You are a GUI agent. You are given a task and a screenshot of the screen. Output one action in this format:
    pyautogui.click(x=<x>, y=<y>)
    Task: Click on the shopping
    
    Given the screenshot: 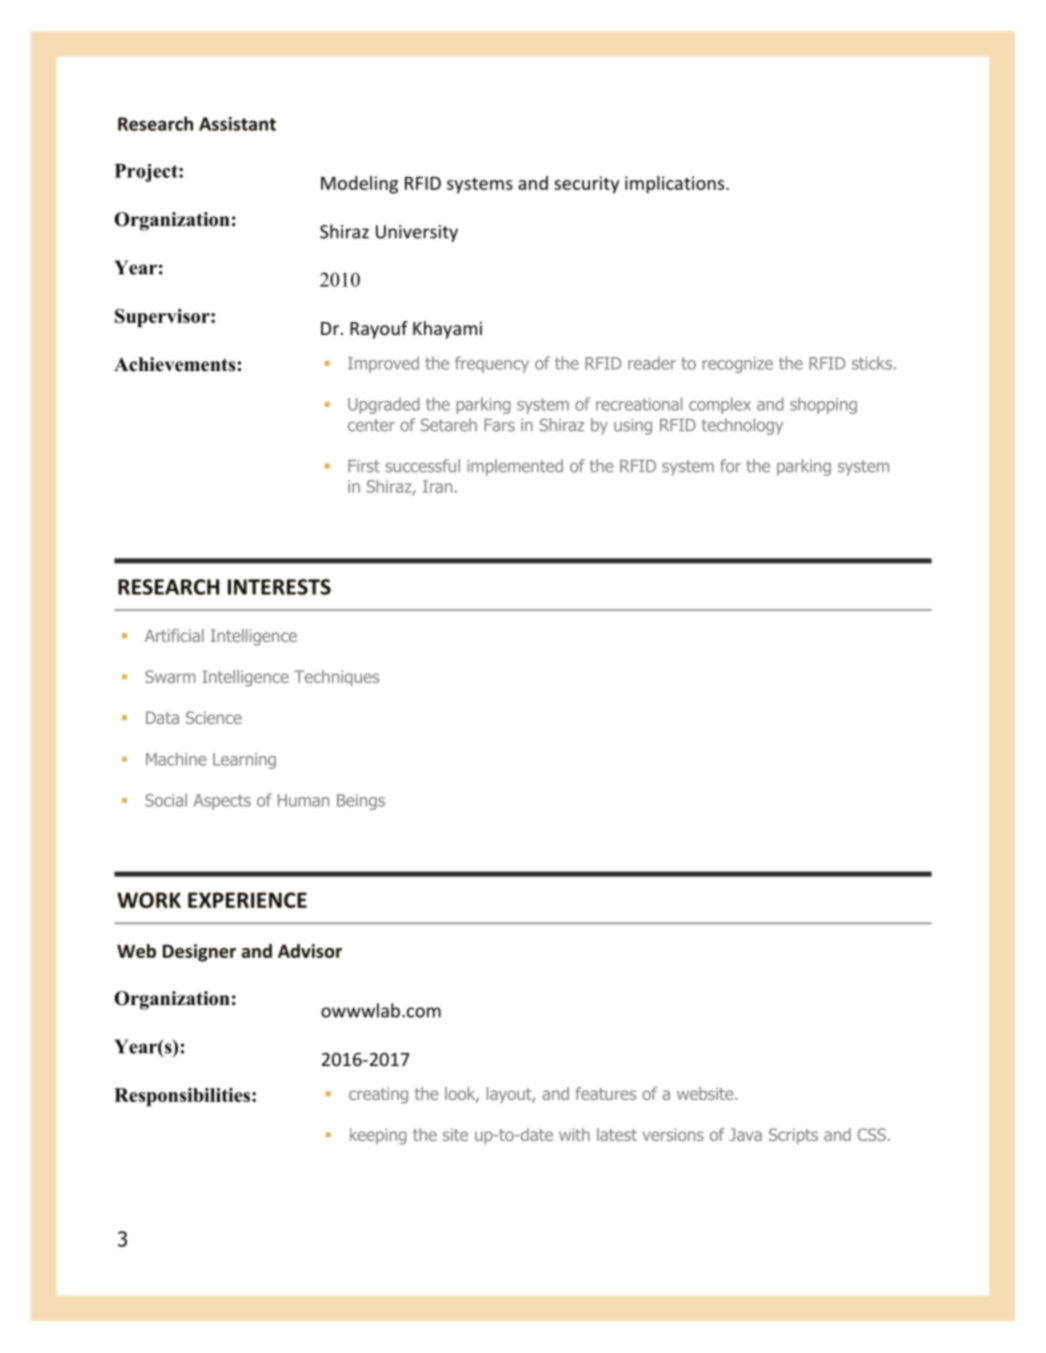 What is the action you would take?
    pyautogui.click(x=823, y=405)
